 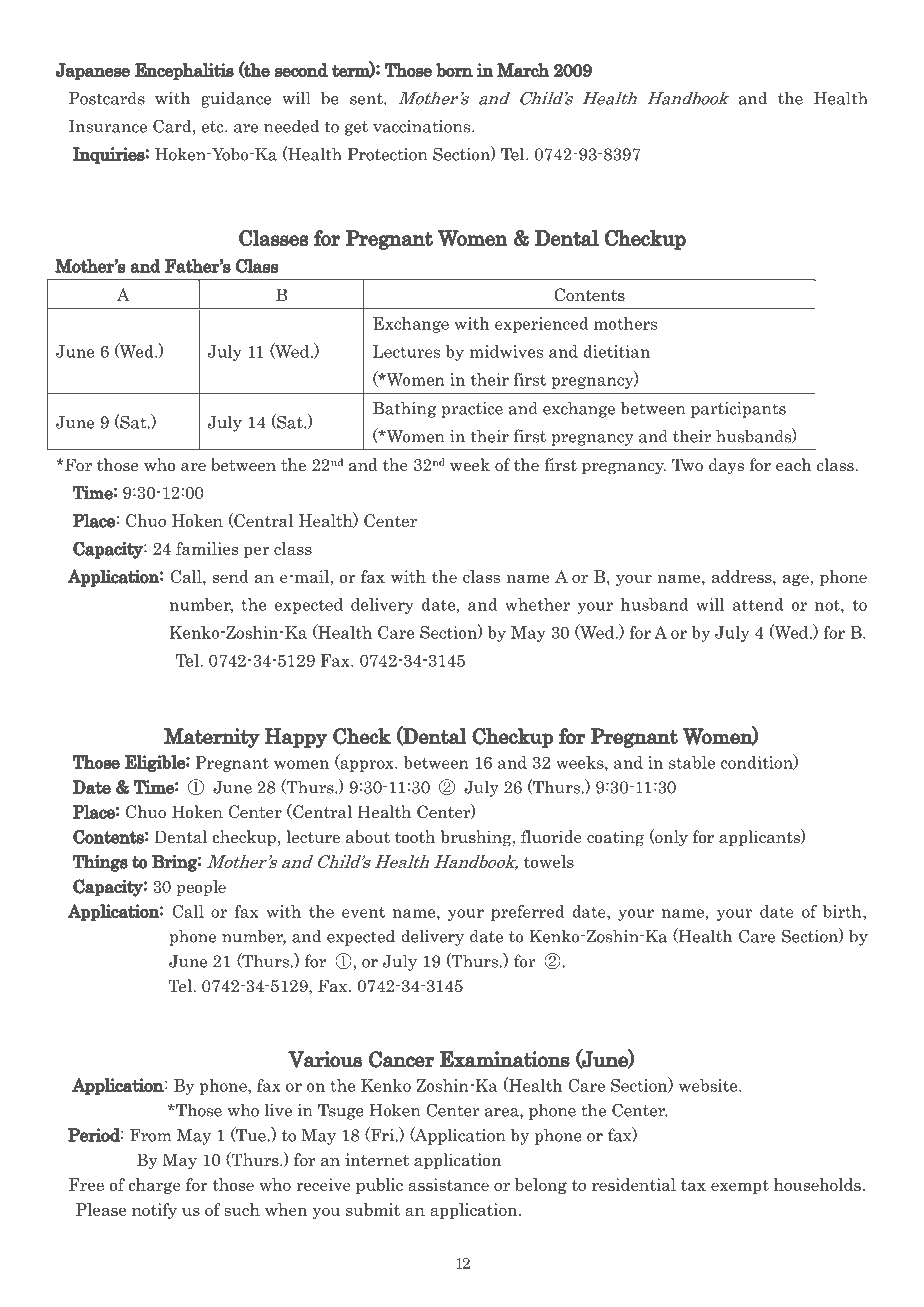 I want to click on birth, so click(x=843, y=911).
